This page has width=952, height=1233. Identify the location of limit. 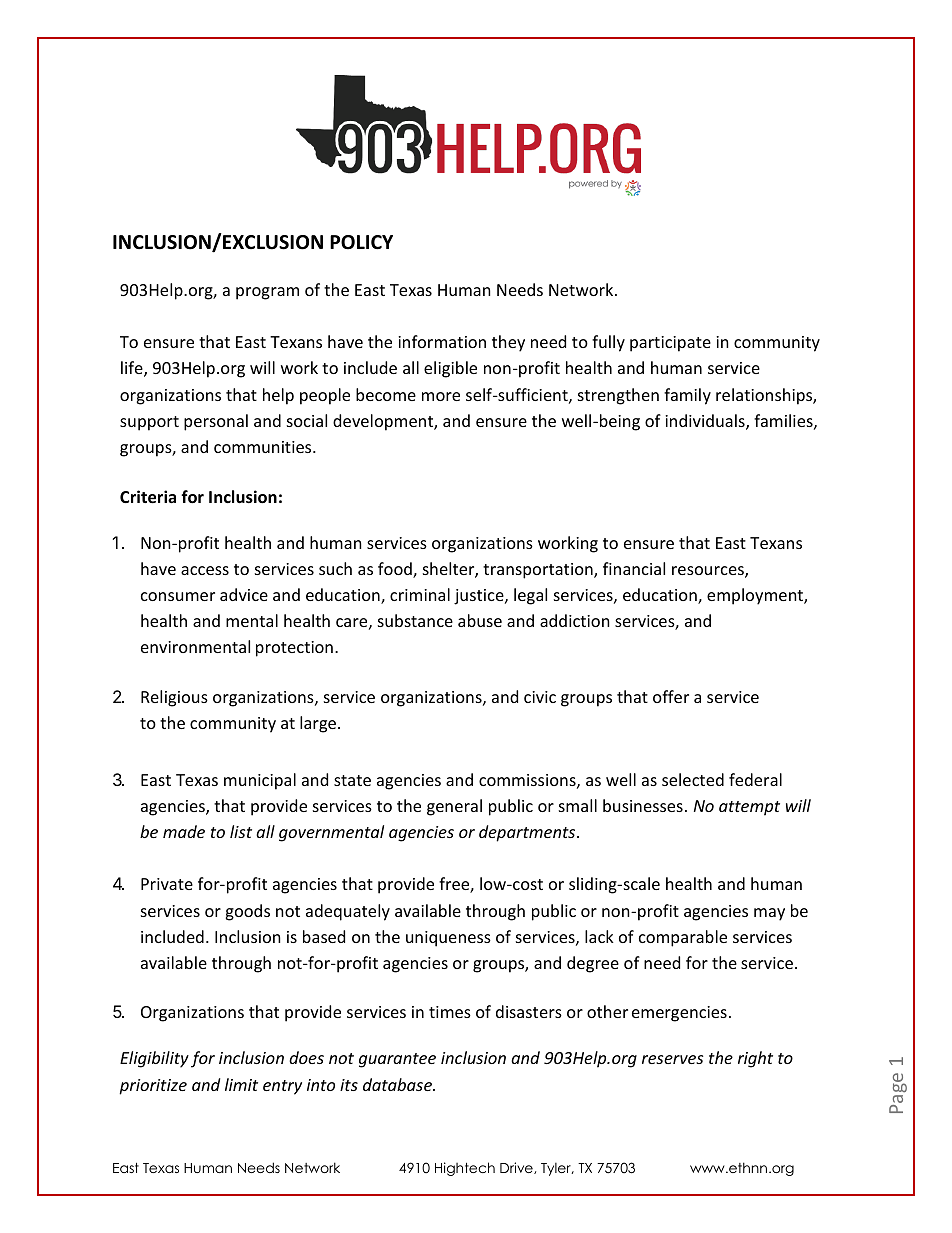
(241, 1084).
